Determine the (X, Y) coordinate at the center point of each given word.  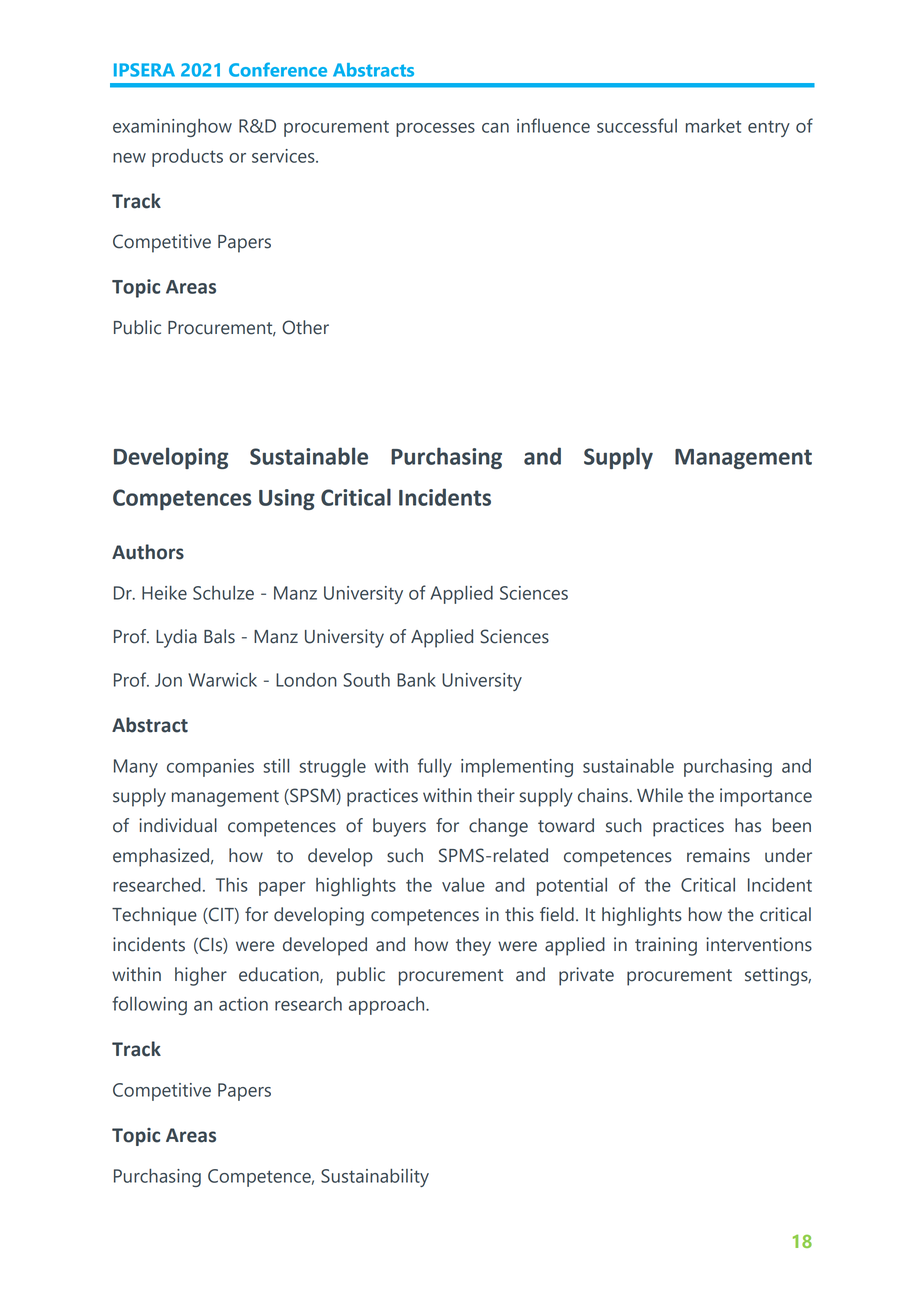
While (660, 795)
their (496, 795)
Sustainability (375, 1178)
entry (769, 129)
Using (287, 499)
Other (305, 327)
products (187, 158)
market (713, 126)
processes (435, 130)
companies (210, 768)
